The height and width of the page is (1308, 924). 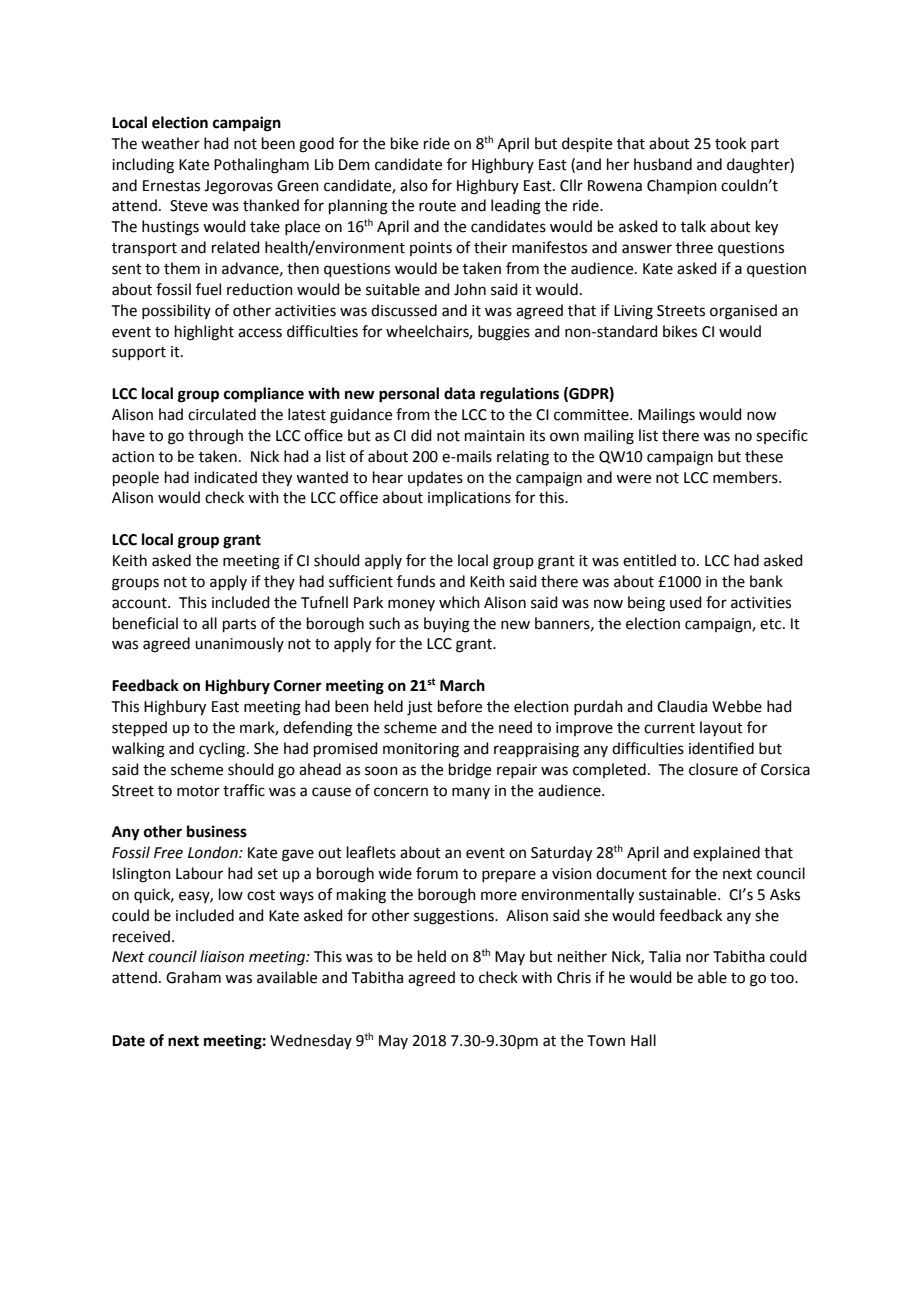 What do you see at coordinates (459, 393) in the page?
I see `data` at bounding box center [459, 393].
